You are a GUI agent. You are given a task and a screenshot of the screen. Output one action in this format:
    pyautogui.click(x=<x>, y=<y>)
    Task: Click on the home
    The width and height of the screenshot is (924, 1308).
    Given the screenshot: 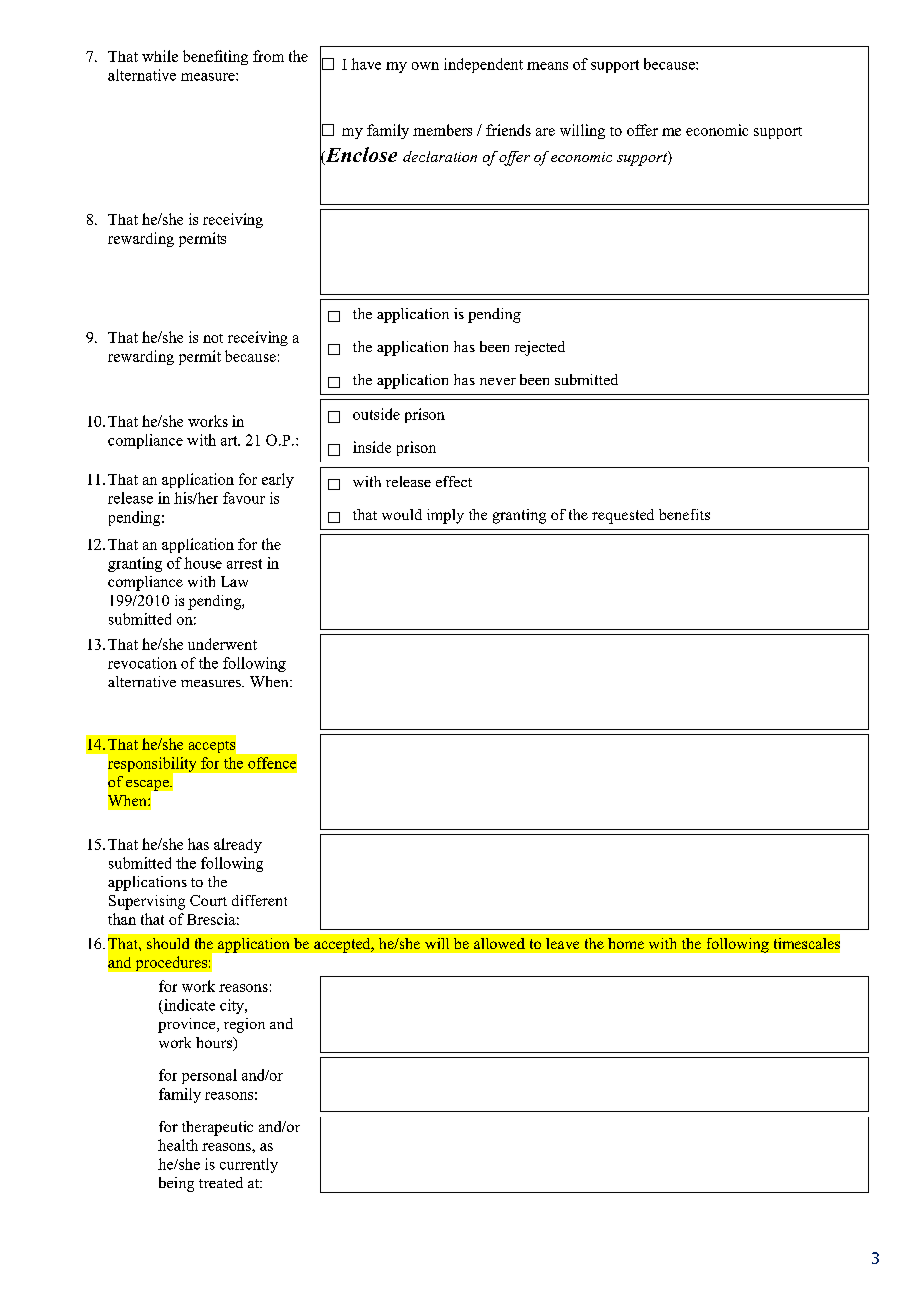 What is the action you would take?
    pyautogui.click(x=626, y=943)
